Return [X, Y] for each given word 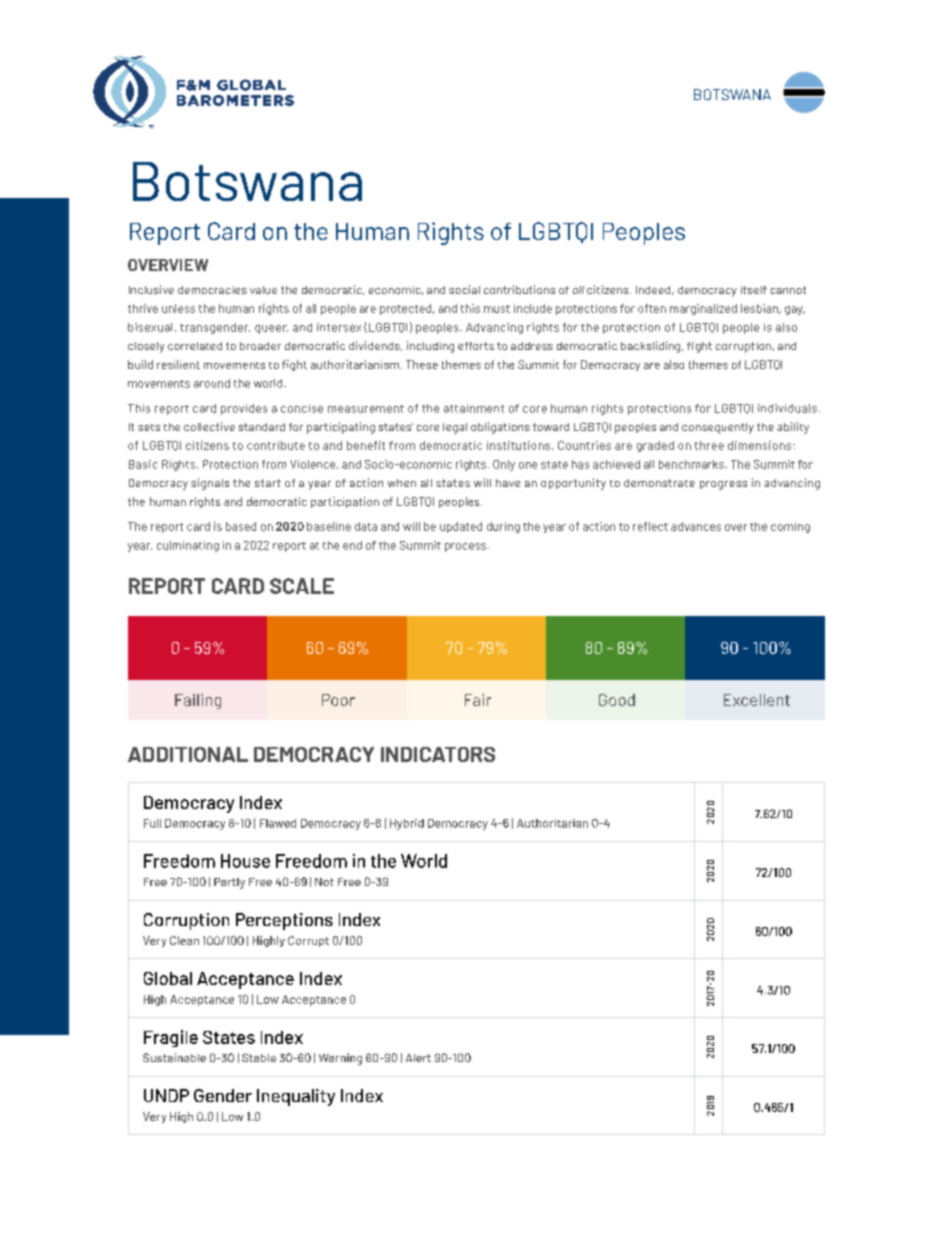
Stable [259, 1057]
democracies [212, 290]
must [497, 309]
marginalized [703, 309]
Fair [478, 700]
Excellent [757, 700]
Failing [198, 701]
